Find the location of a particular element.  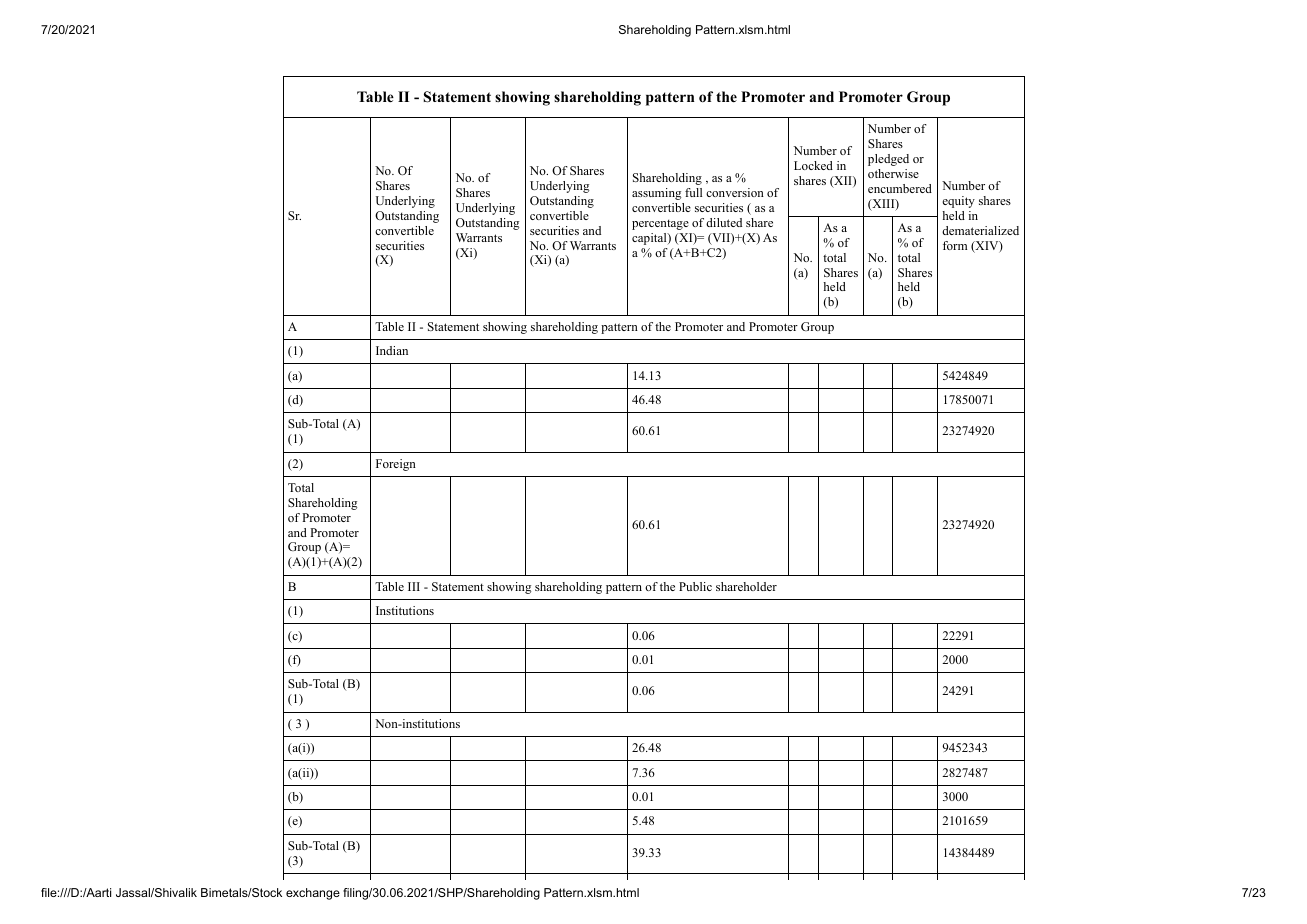

exchange is located at coordinates (313, 894).
